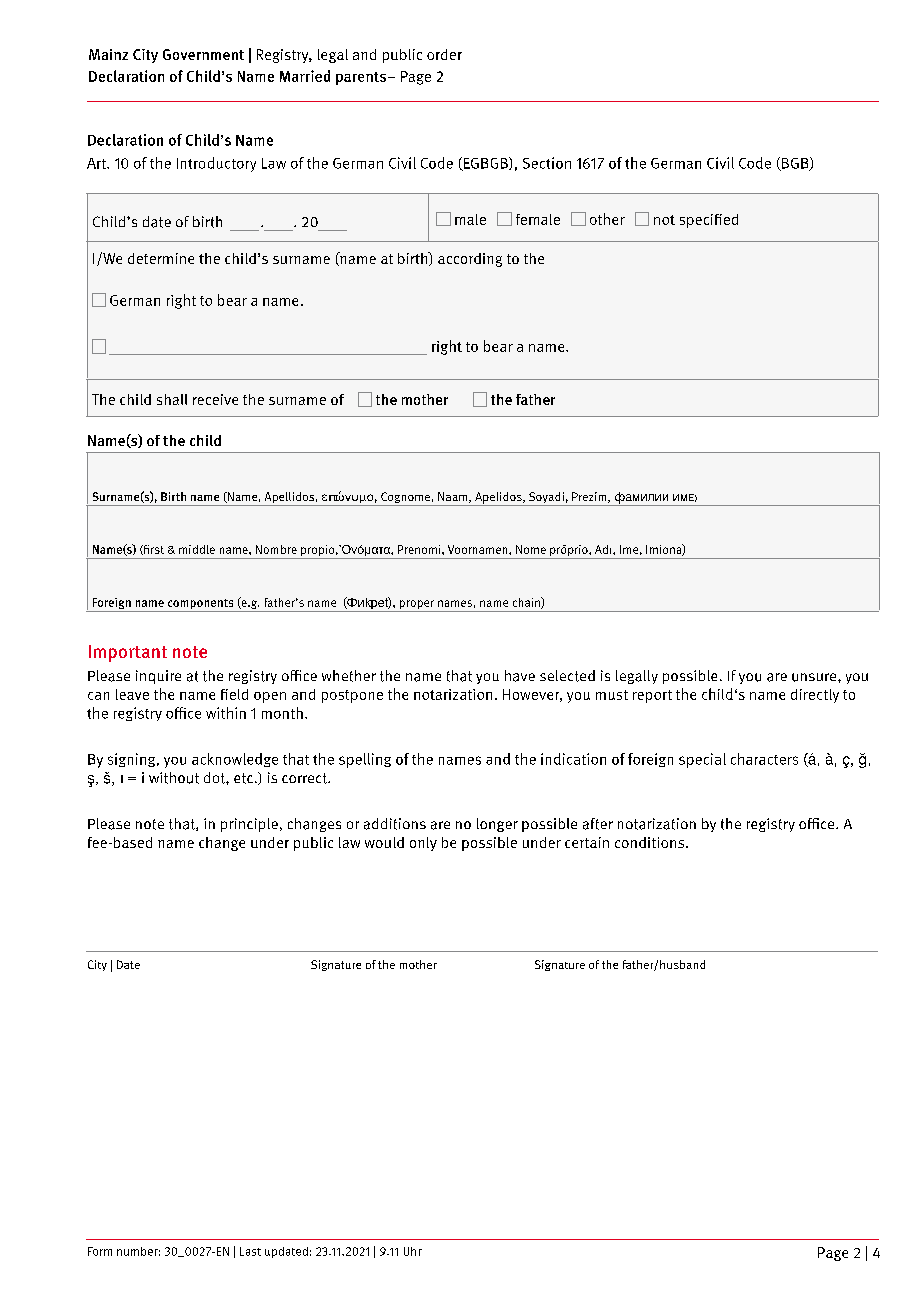  I want to click on inquire, so click(158, 677).
